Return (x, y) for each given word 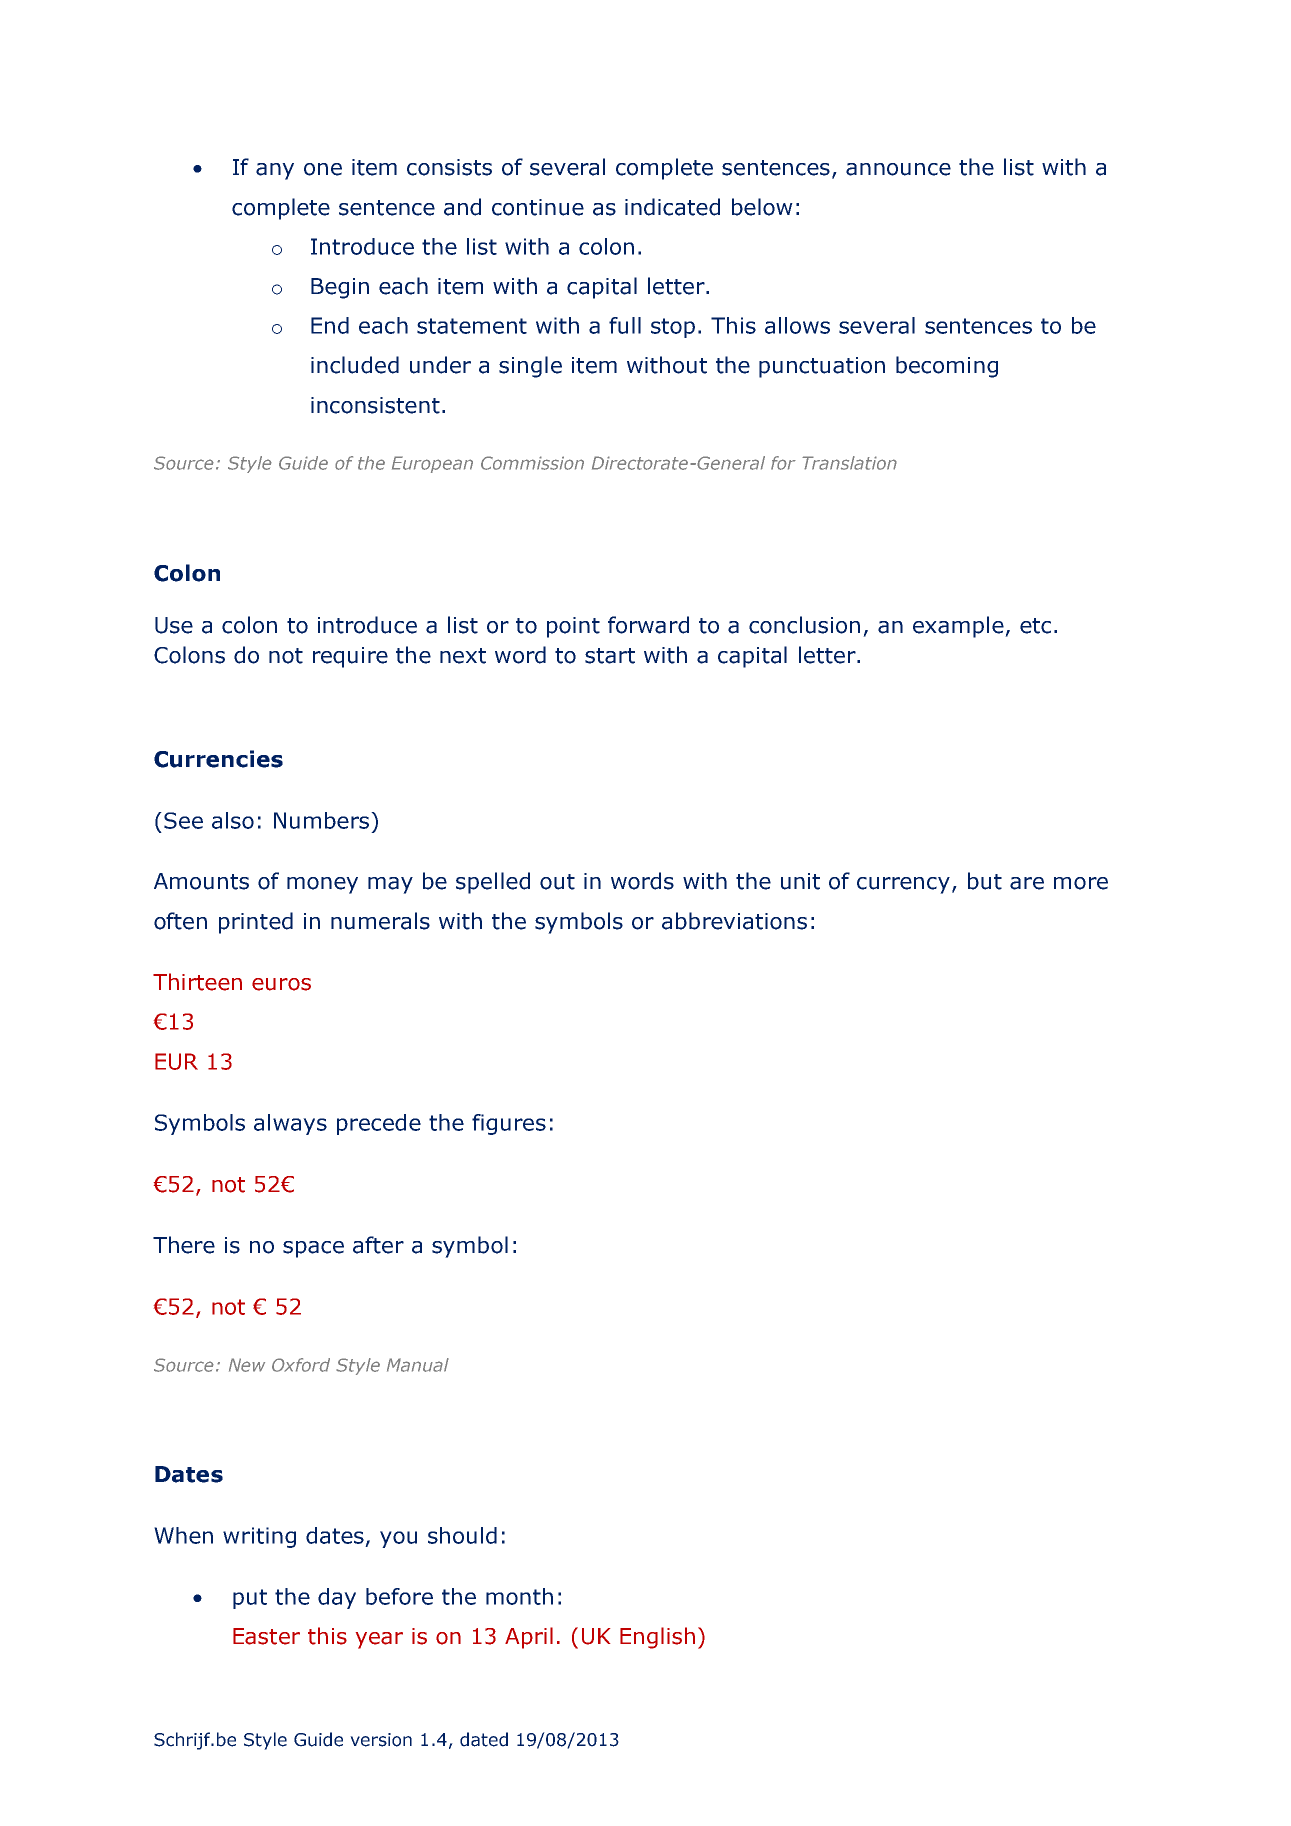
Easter (266, 1636)
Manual (418, 1365)
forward (648, 625)
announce (898, 169)
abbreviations (734, 921)
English (657, 1638)
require (350, 657)
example (959, 627)
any (275, 171)
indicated (672, 207)
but (985, 881)
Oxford (301, 1365)
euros (281, 984)
